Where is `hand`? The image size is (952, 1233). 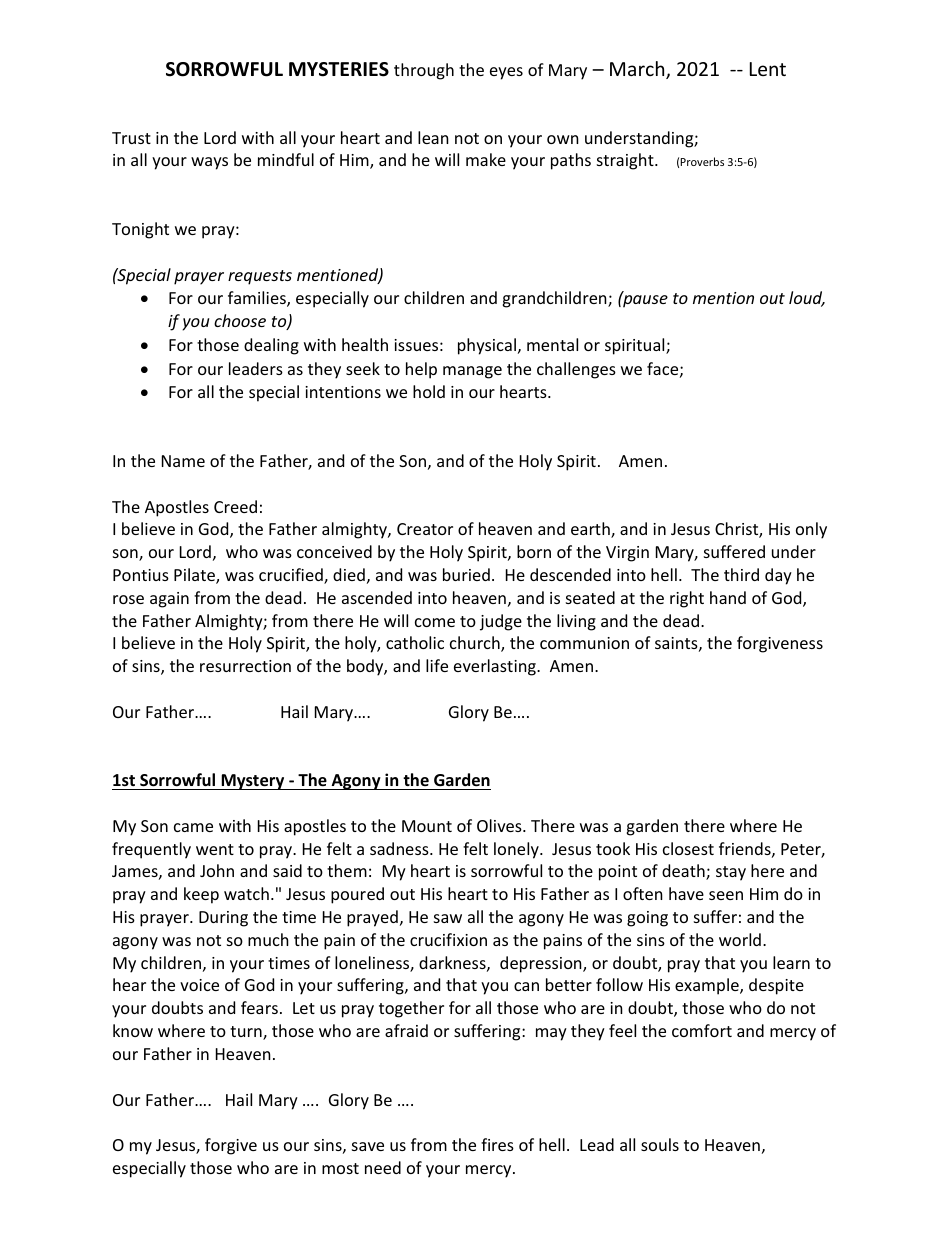 hand is located at coordinates (728, 597).
